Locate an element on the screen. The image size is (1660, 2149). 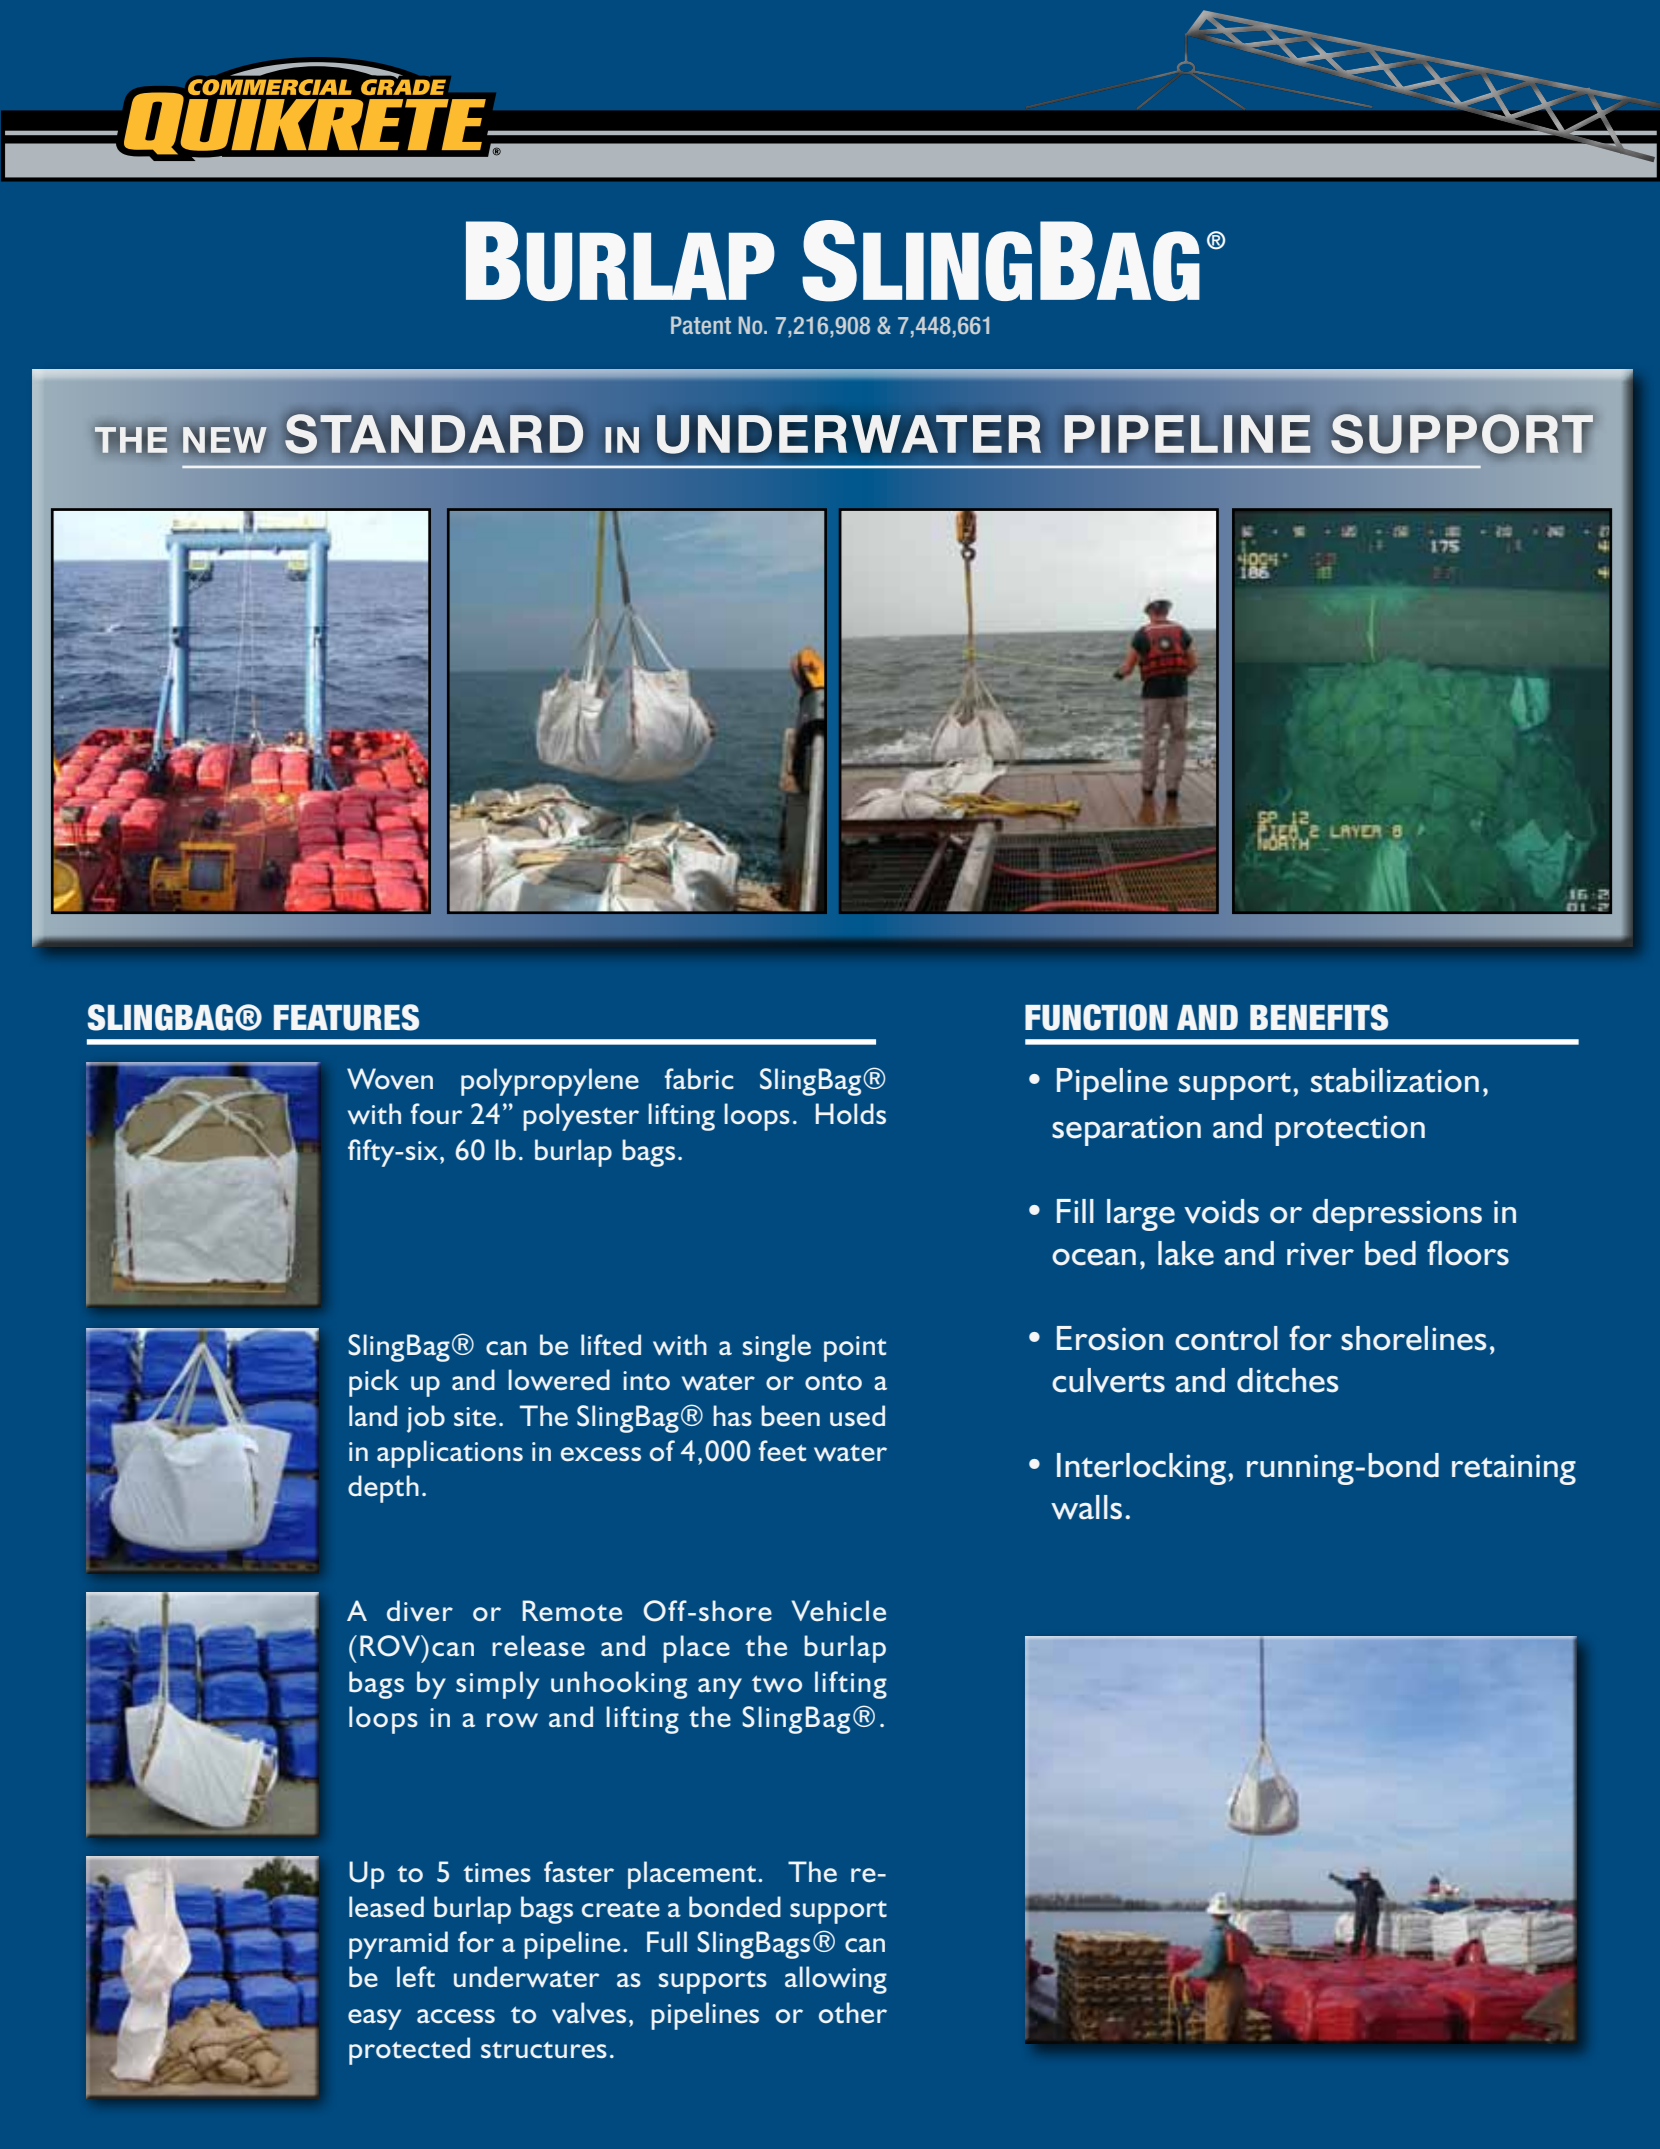
BENEFITS is located at coordinates (1319, 1017).
